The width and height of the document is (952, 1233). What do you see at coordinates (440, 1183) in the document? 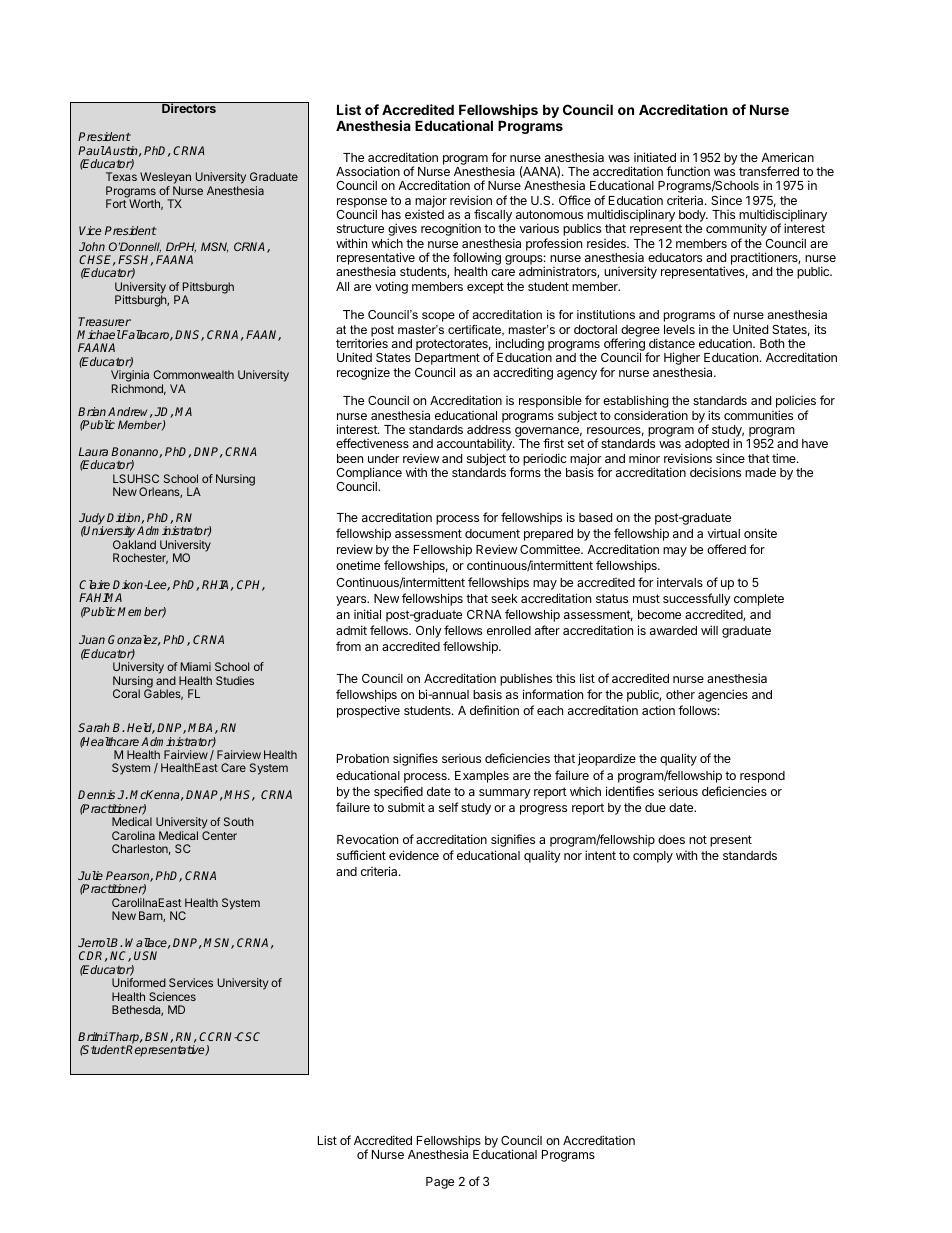
I see `Page` at bounding box center [440, 1183].
